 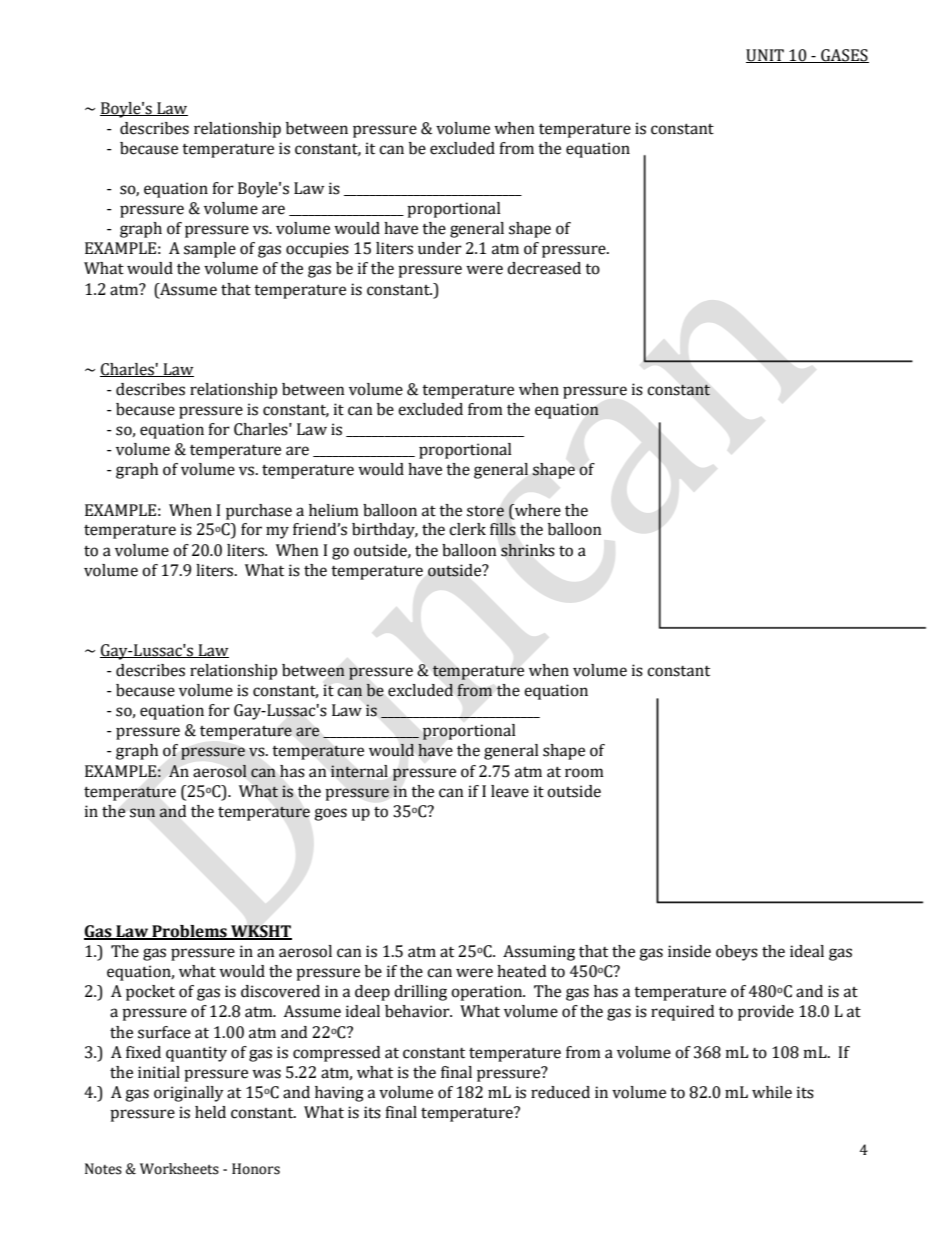 What do you see at coordinates (259, 512) in the page?
I see `purchase` at bounding box center [259, 512].
